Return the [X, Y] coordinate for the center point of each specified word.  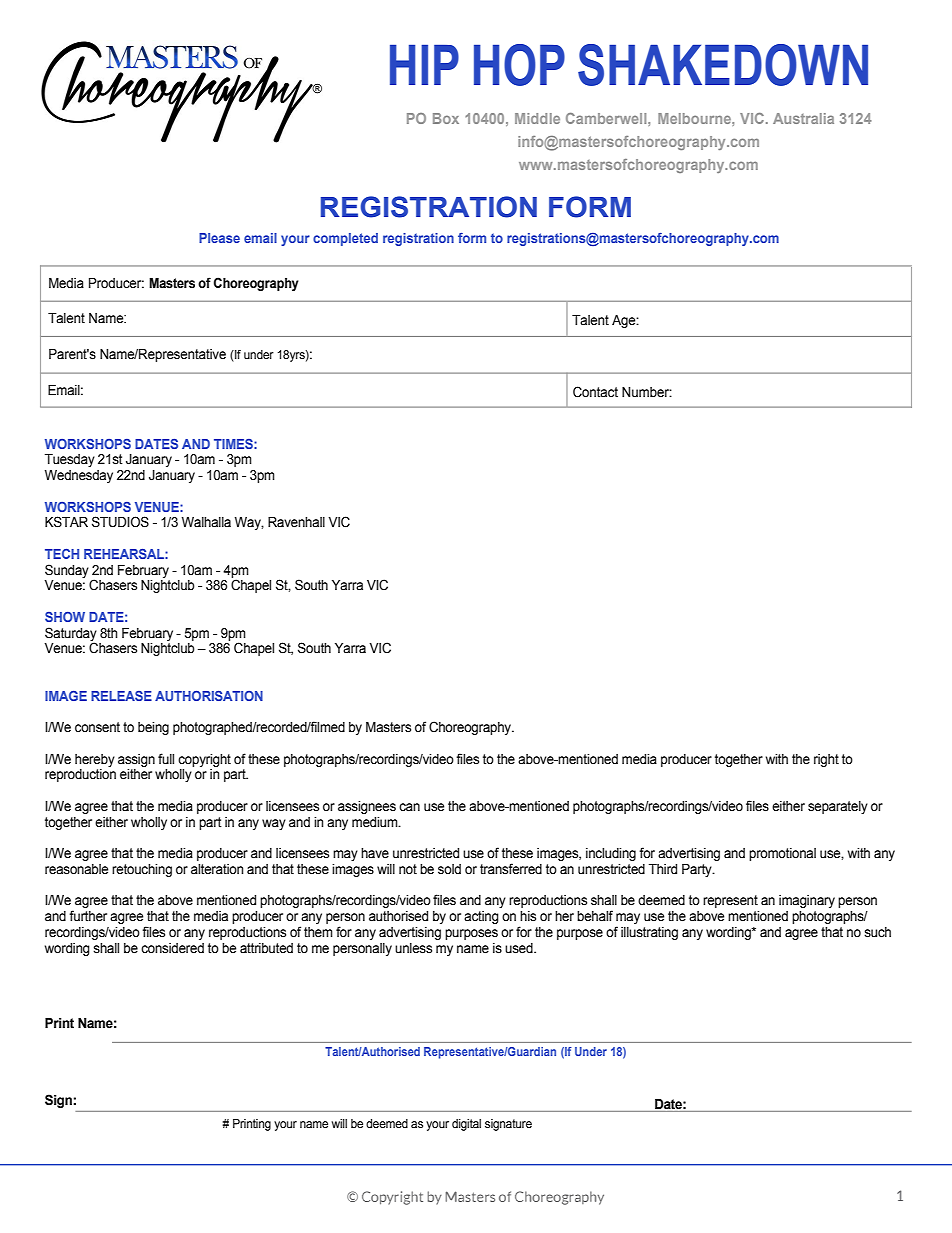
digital [466, 1125]
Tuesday [70, 460]
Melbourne [695, 118]
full [166, 758]
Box [446, 118]
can [409, 807]
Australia [803, 118]
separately [838, 807]
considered [172, 948]
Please [219, 238]
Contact [595, 392]
